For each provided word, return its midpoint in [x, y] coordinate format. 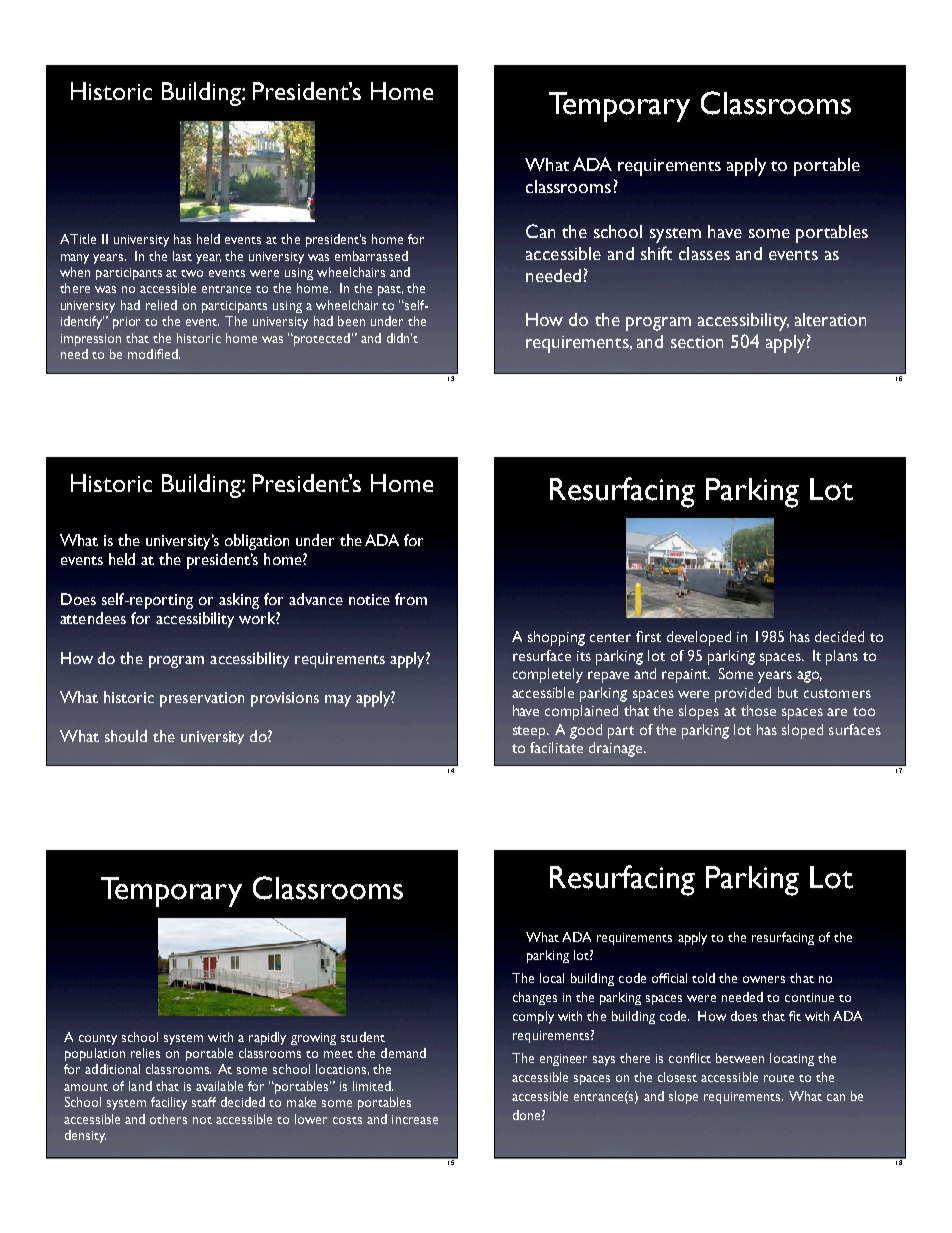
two [192, 273]
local [552, 978]
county [98, 1040]
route [779, 1078]
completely [548, 675]
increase [415, 1119]
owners [764, 979]
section [697, 342]
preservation [202, 699]
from [411, 599]
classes [704, 253]
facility [169, 1103]
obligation [257, 542]
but [788, 692]
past [390, 291]
